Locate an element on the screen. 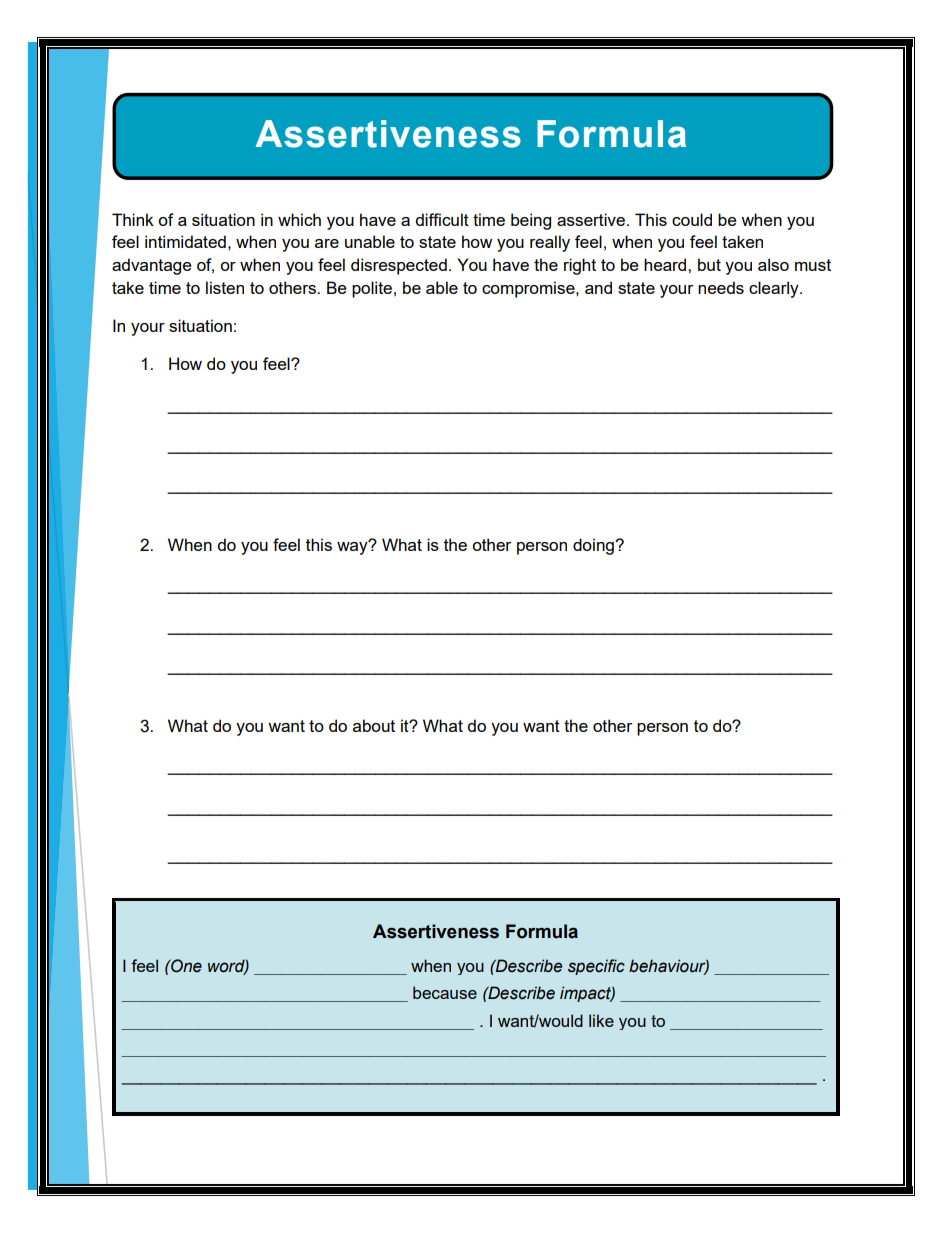  intimidated is located at coordinates (185, 241).
